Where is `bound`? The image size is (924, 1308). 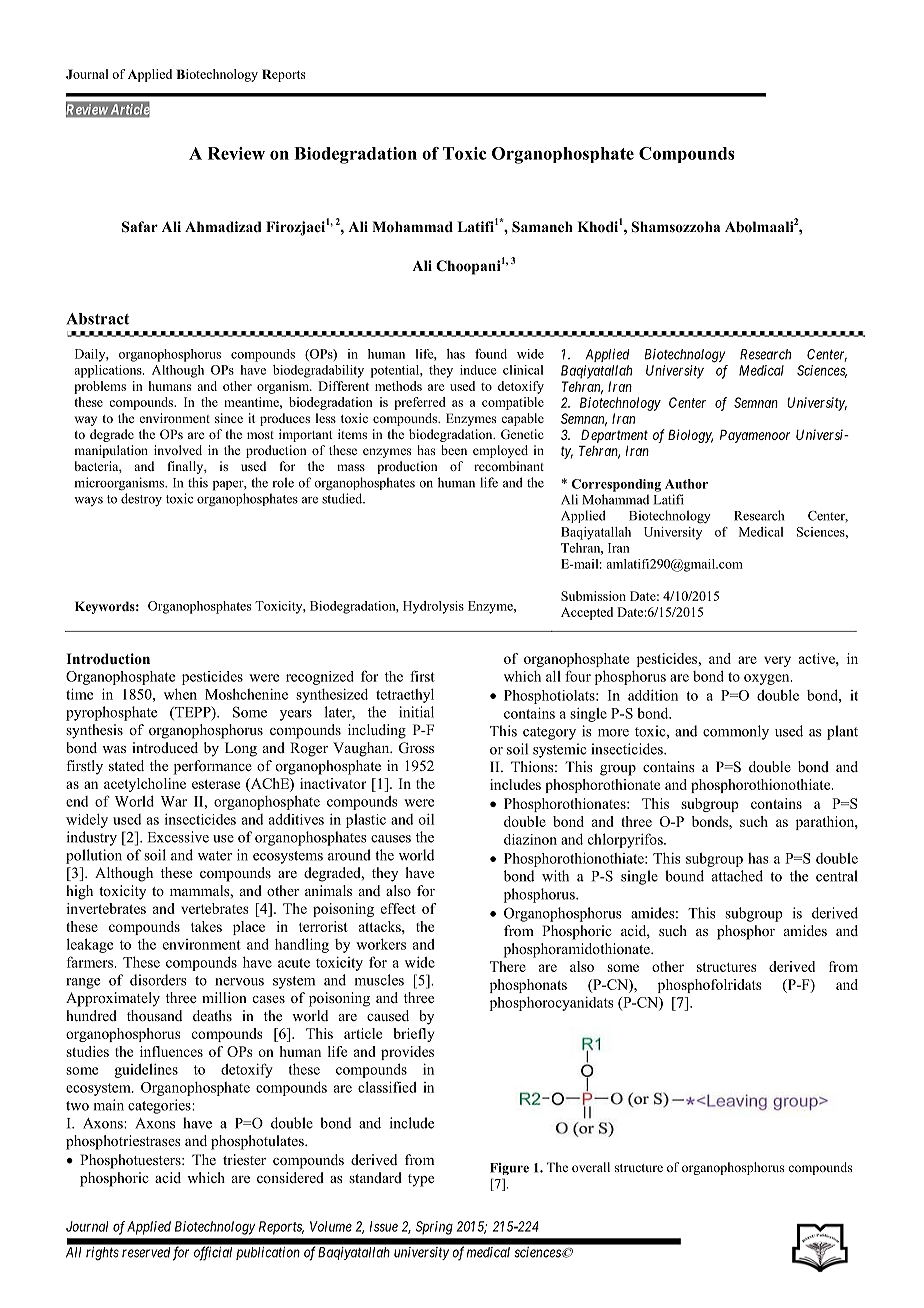 bound is located at coordinates (684, 876).
